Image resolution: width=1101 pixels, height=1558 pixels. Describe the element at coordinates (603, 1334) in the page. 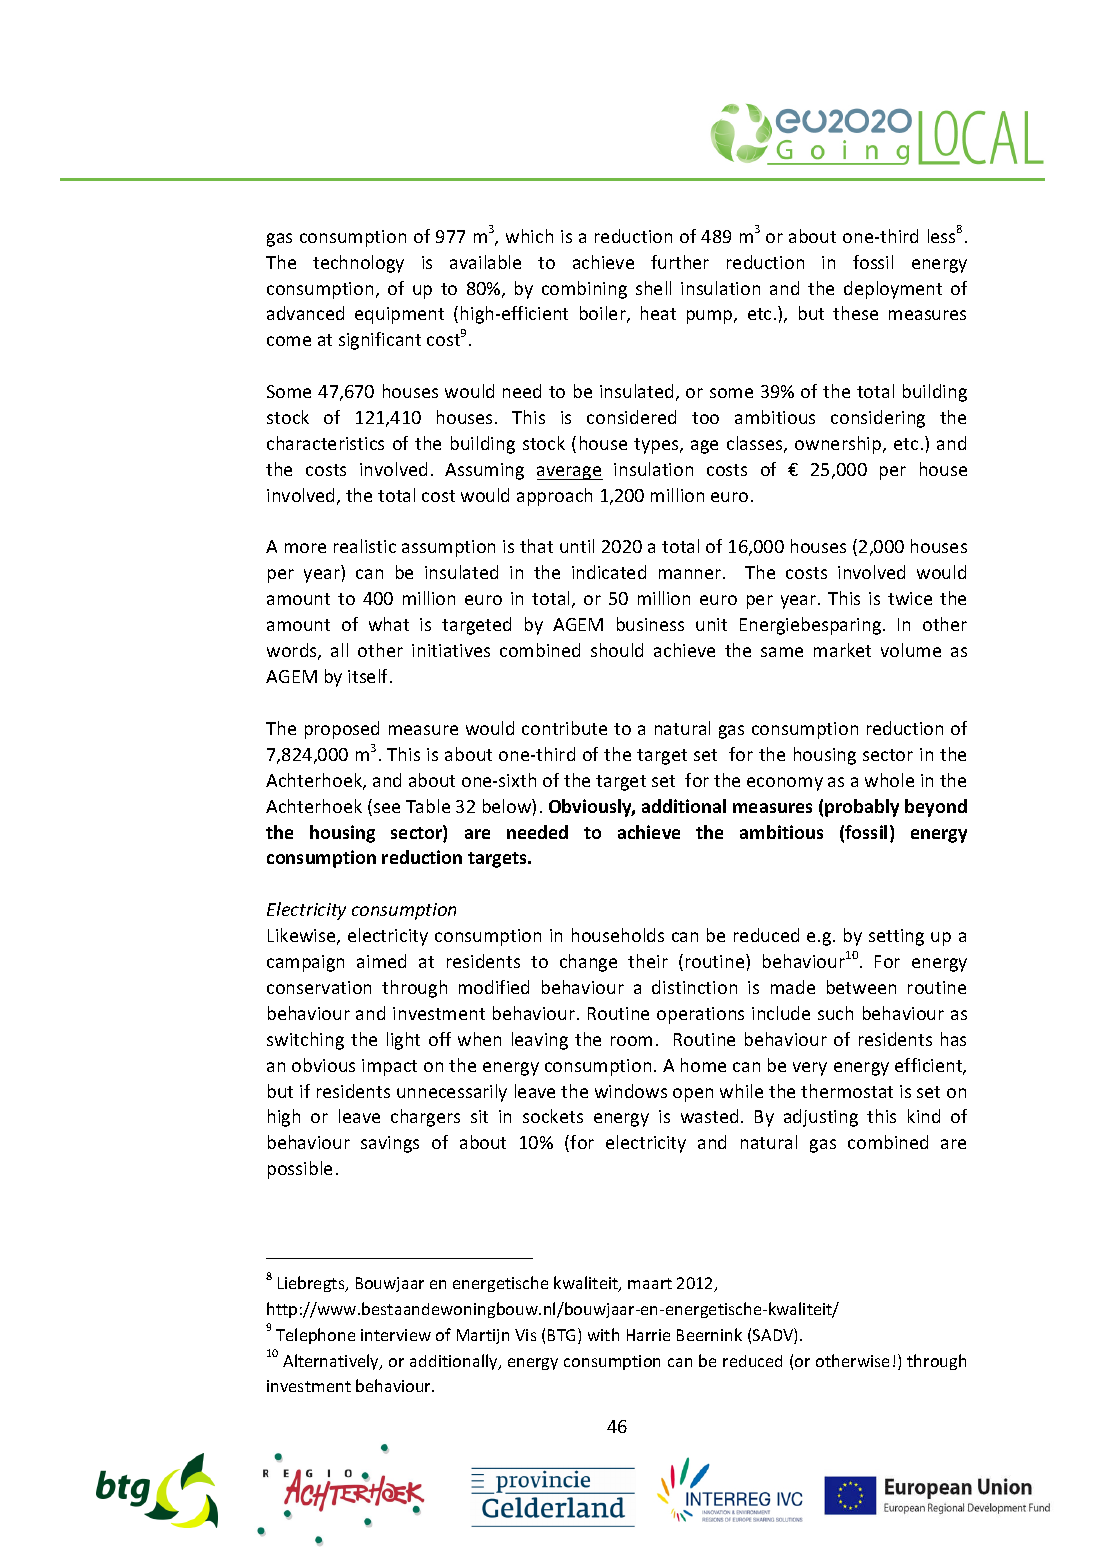

I see `with` at that location.
